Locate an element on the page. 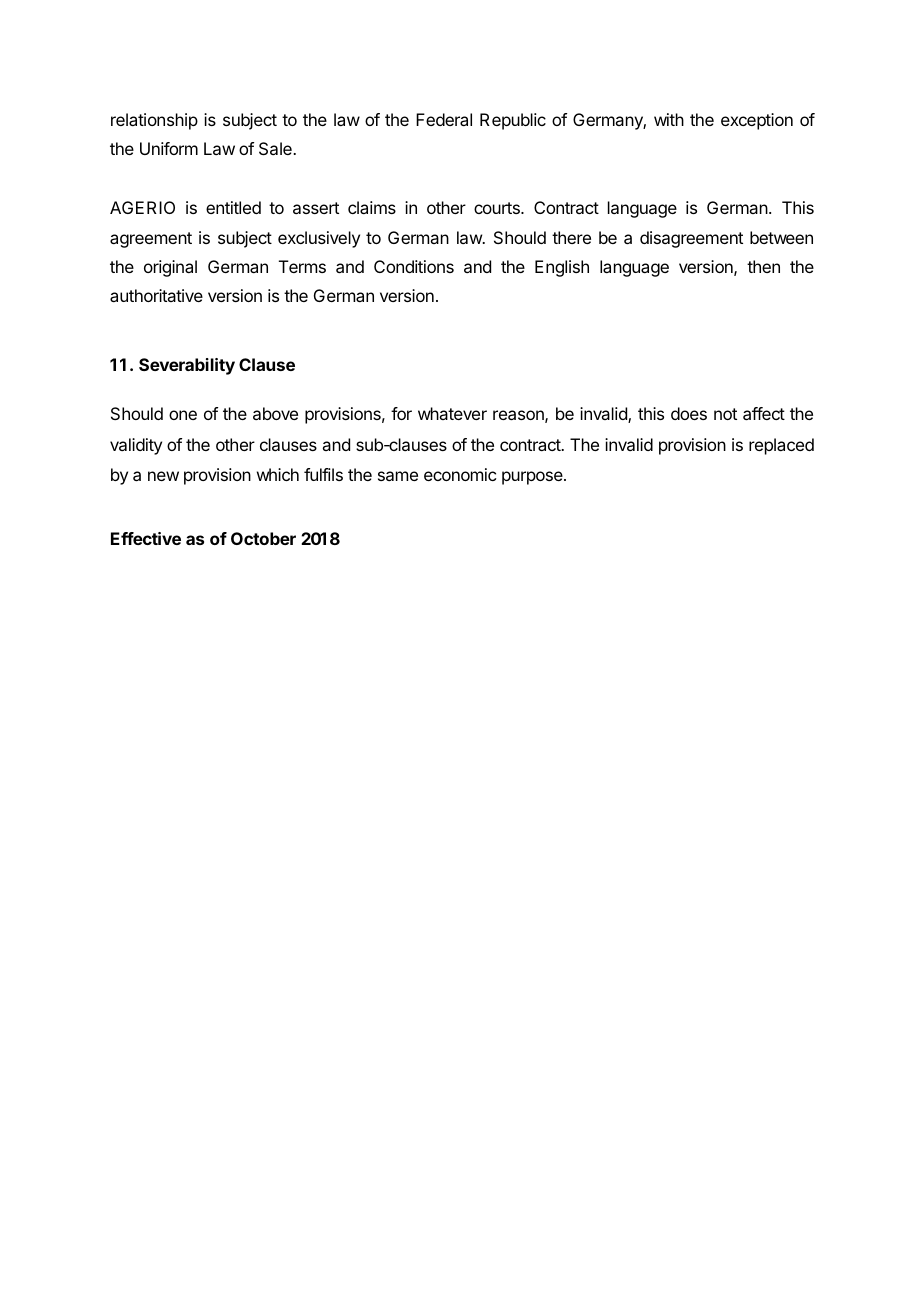 The image size is (924, 1308). does is located at coordinates (689, 413).
